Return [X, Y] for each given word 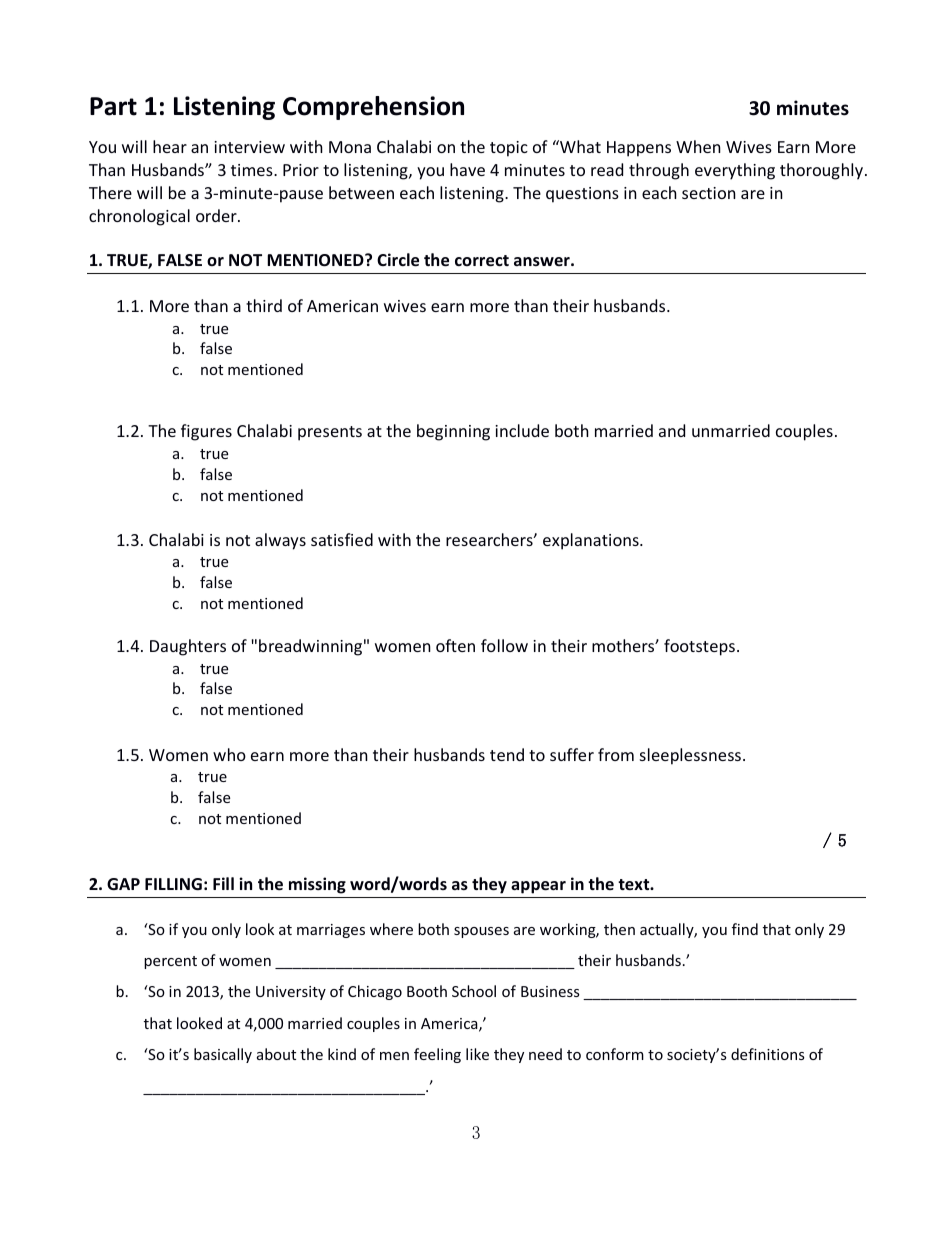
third [264, 305]
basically [223, 1055]
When [698, 146]
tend [507, 754]
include [522, 430]
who [229, 754]
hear [170, 146]
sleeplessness [690, 756]
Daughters [188, 647]
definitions [768, 1054]
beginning [453, 432]
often [455, 645]
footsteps [699, 647]
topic [509, 149]
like [477, 1054]
